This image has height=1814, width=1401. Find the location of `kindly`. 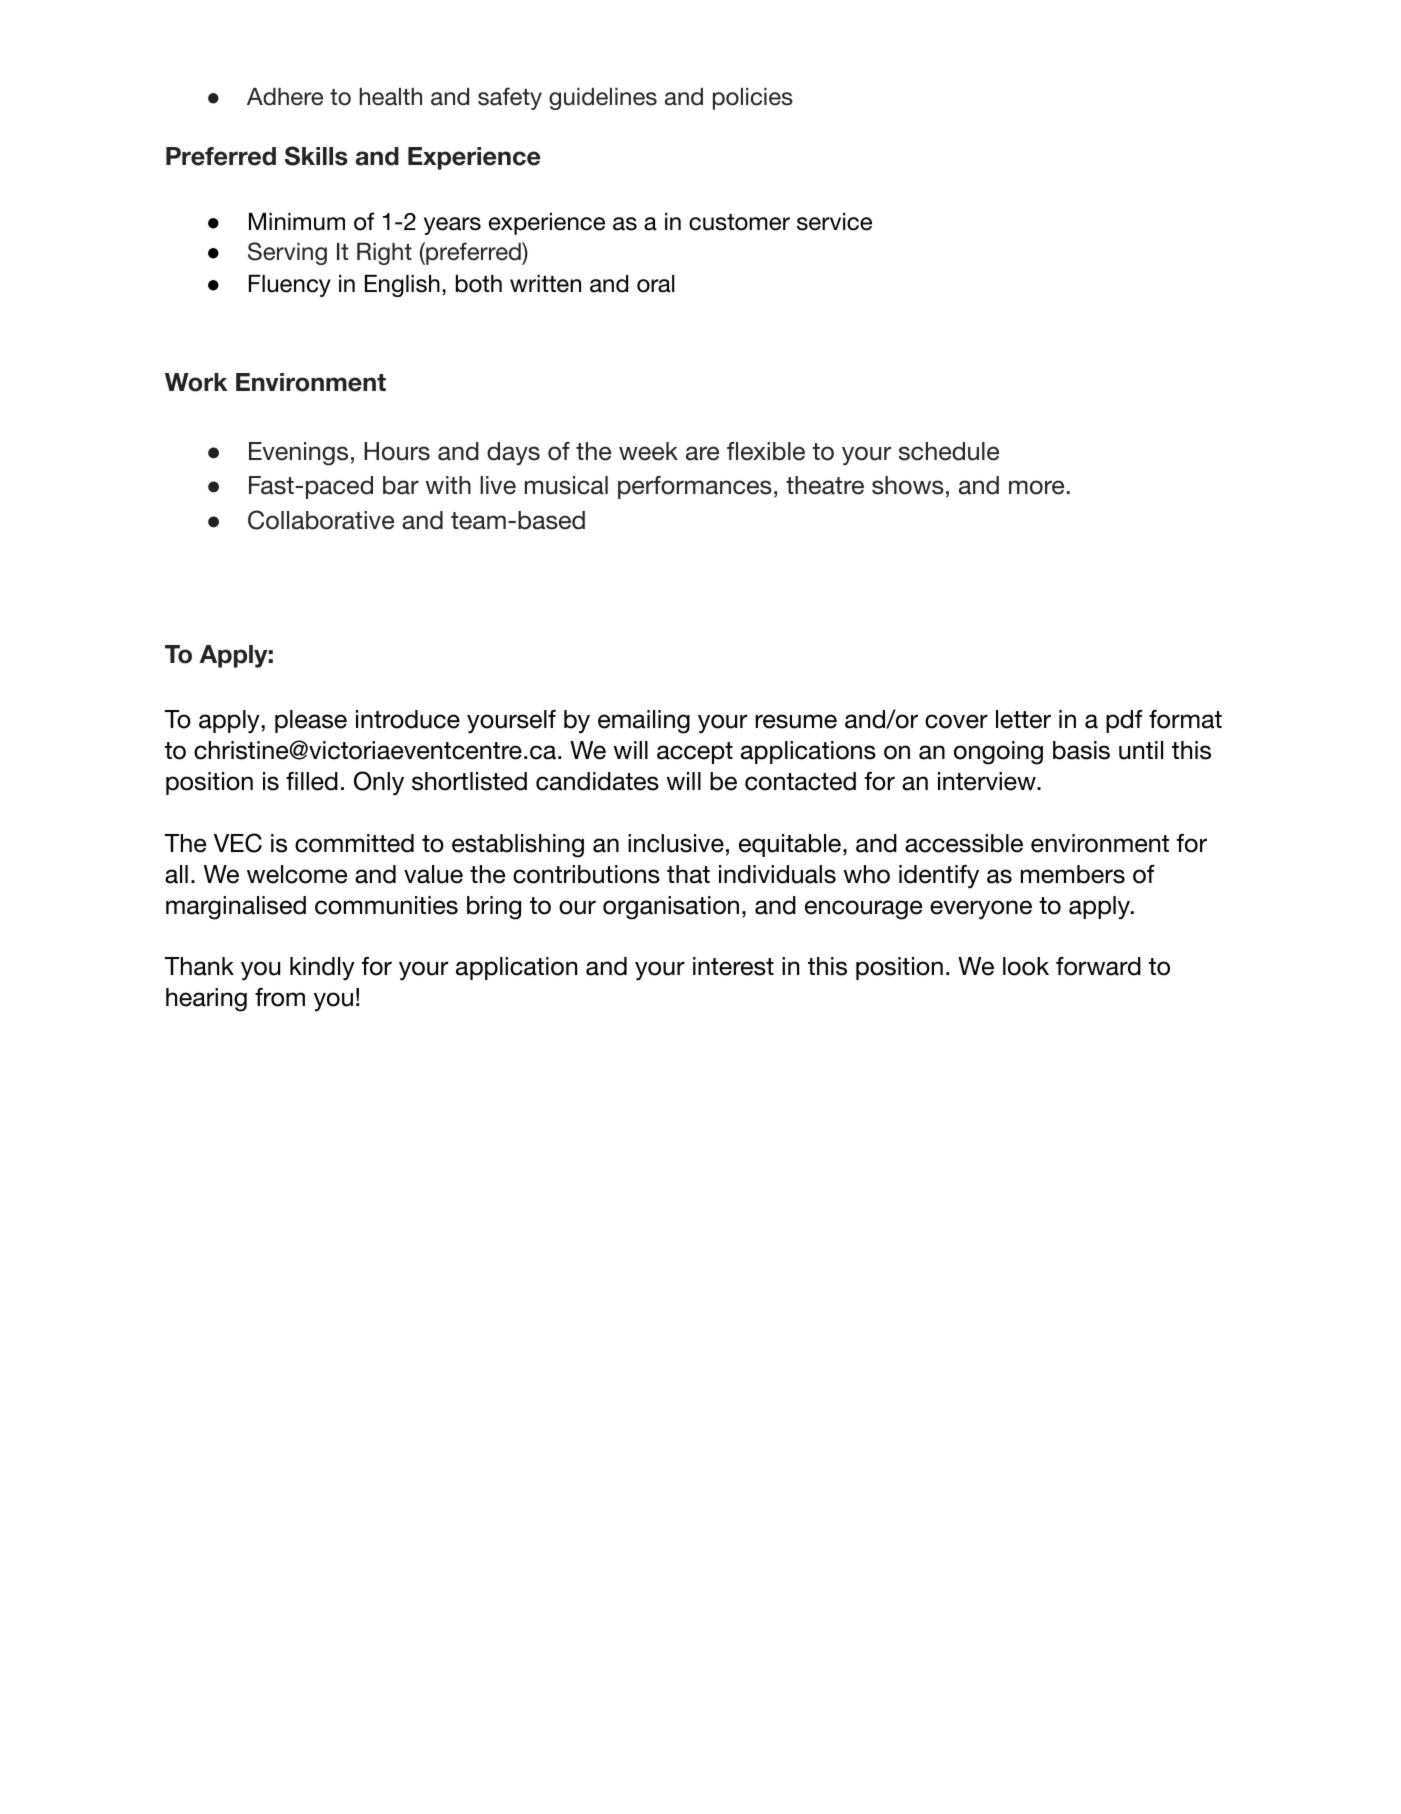

kindly is located at coordinates (322, 968).
